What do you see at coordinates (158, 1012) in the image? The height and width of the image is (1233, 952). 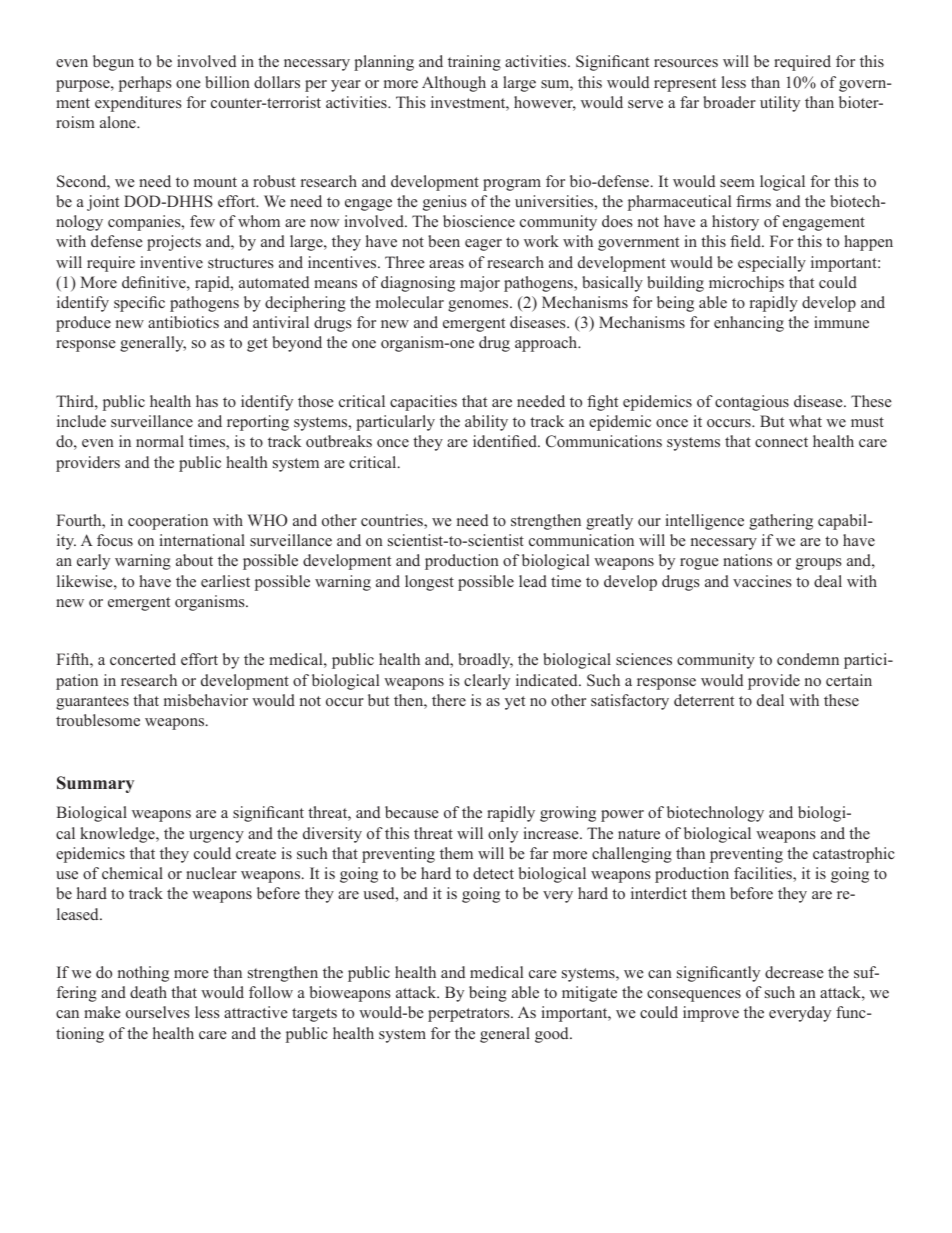 I see `ourselves` at bounding box center [158, 1012].
